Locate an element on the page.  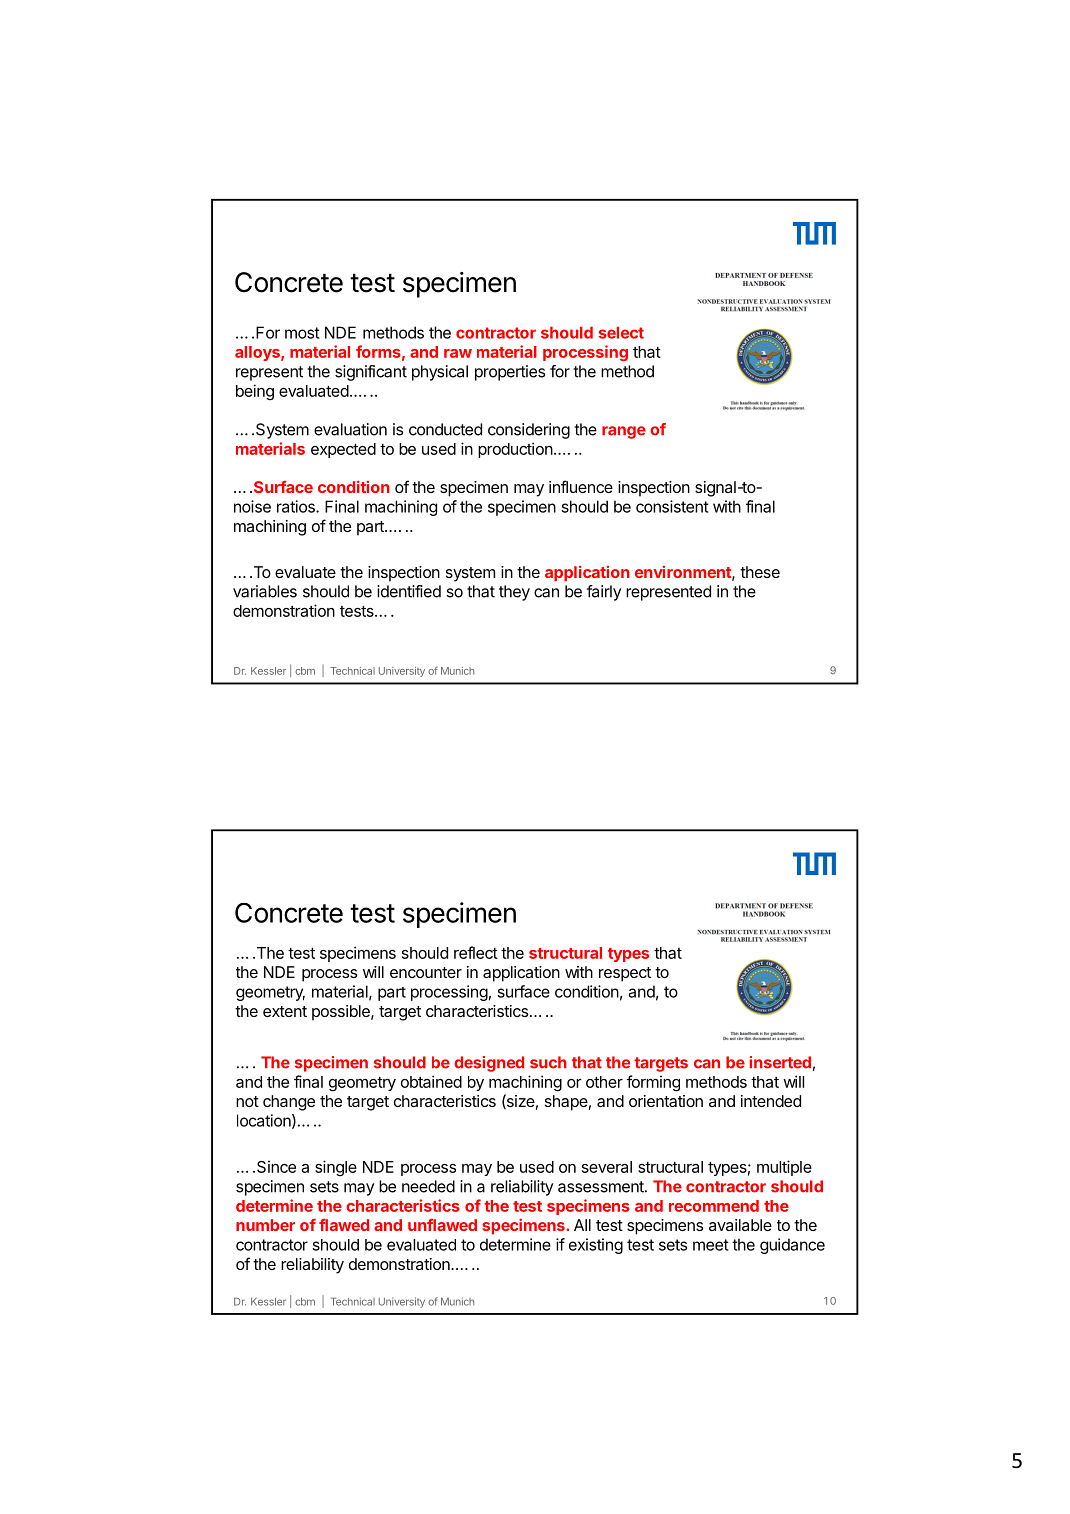
reflect is located at coordinates (476, 952).
